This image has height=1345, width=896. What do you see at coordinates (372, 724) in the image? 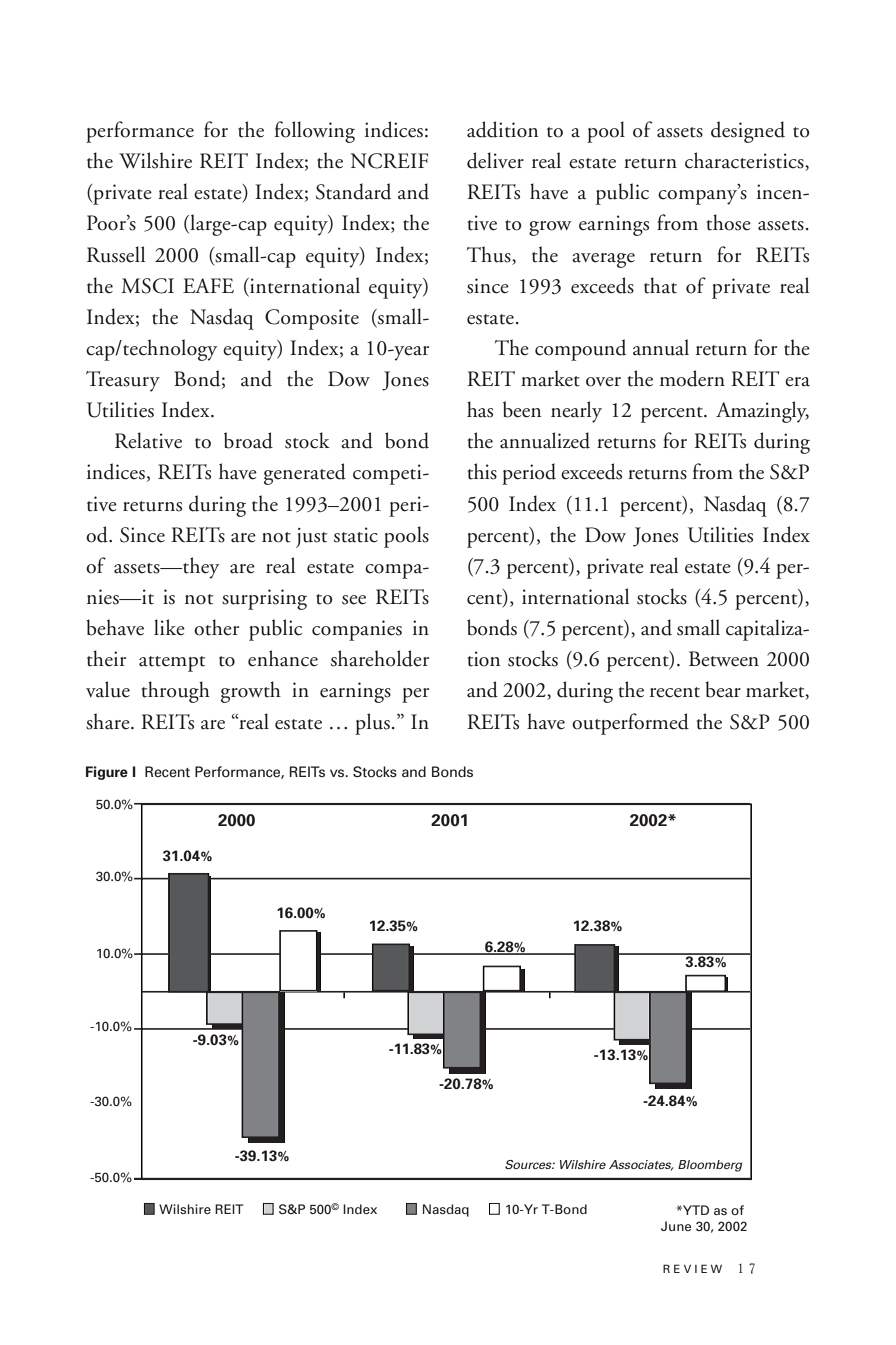
I see `plus` at bounding box center [372, 724].
